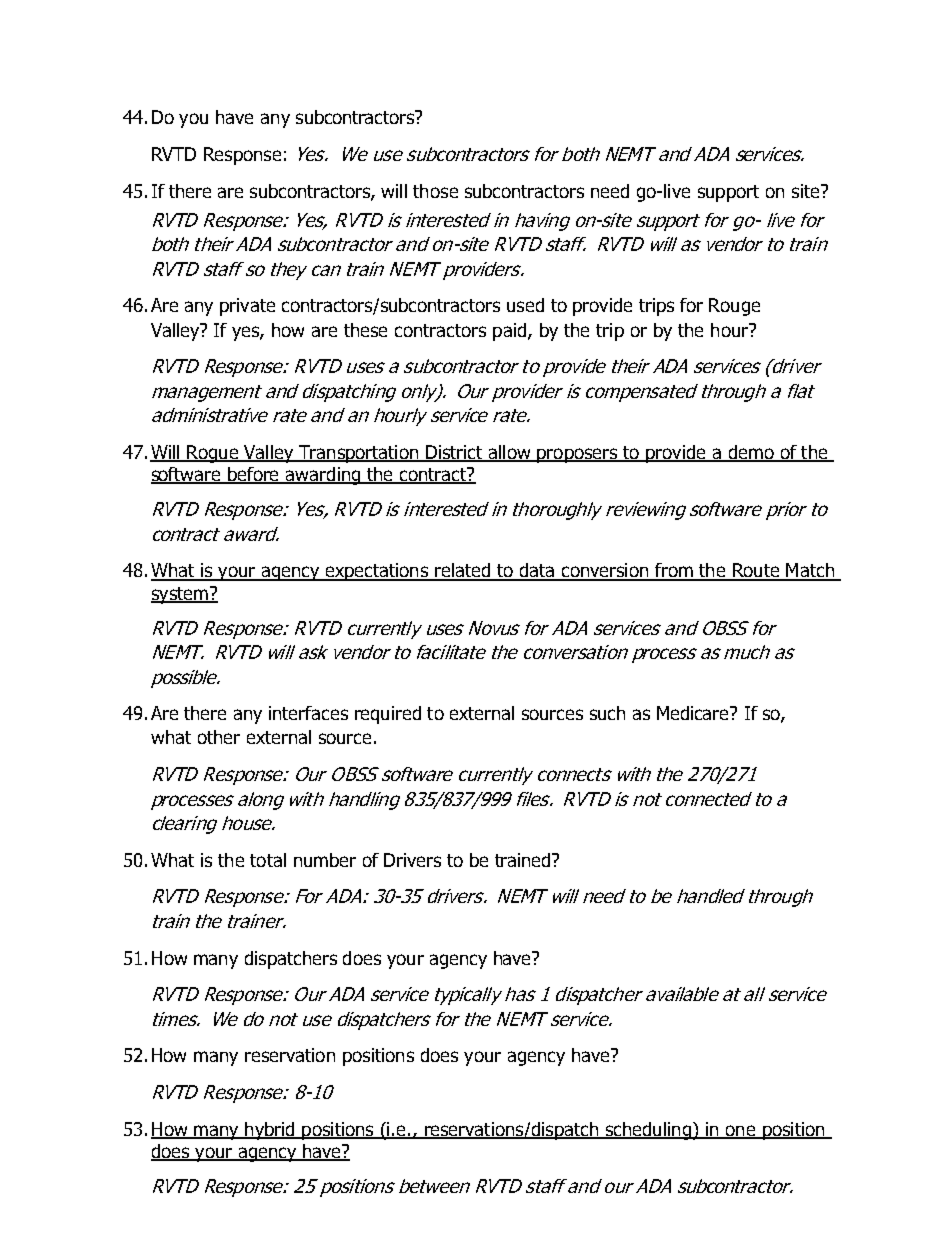 The image size is (952, 1233). Describe the element at coordinates (694, 713) in the screenshot. I see `Medicare` at that location.
